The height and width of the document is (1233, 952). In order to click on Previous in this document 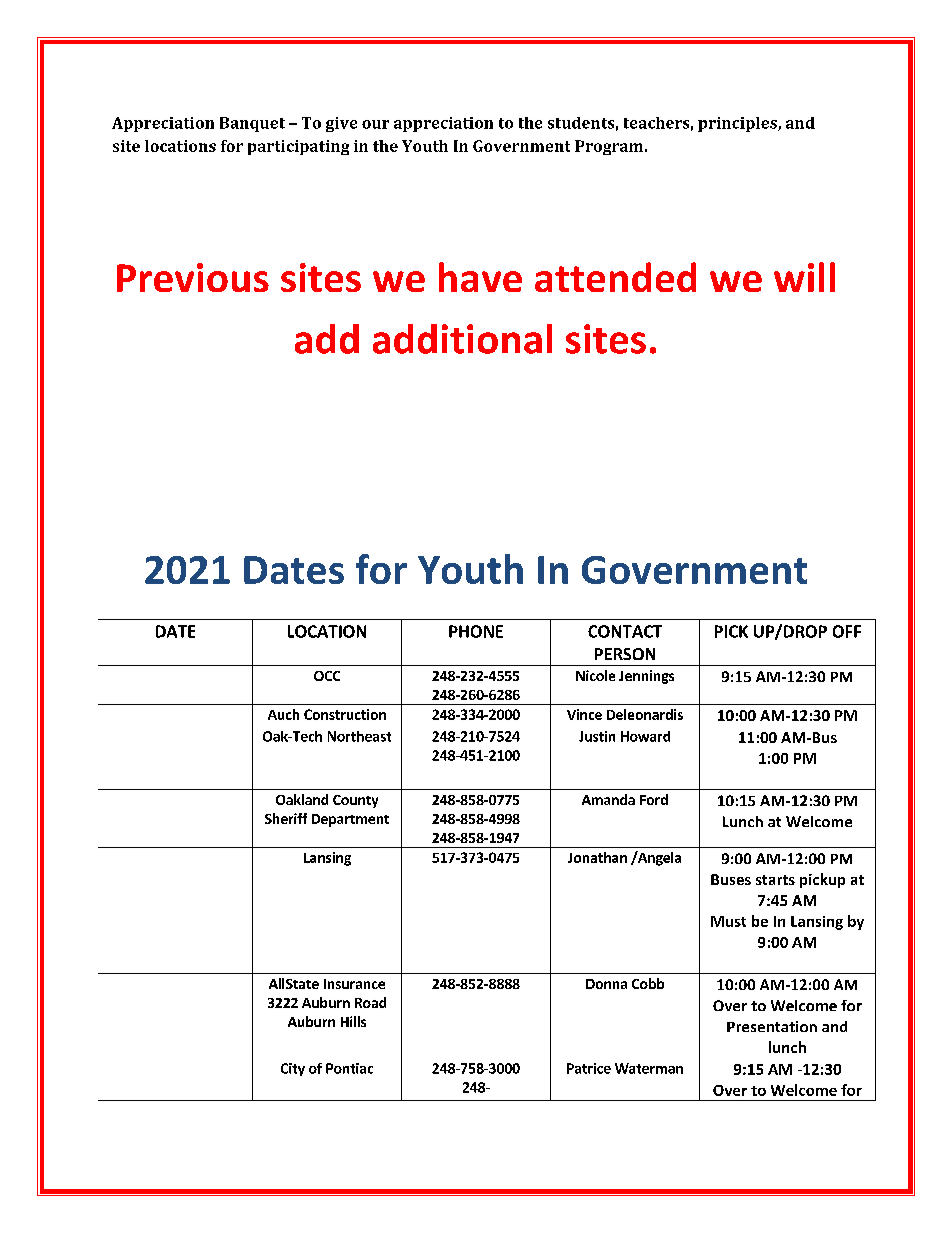, I will do `click(193, 277)`.
